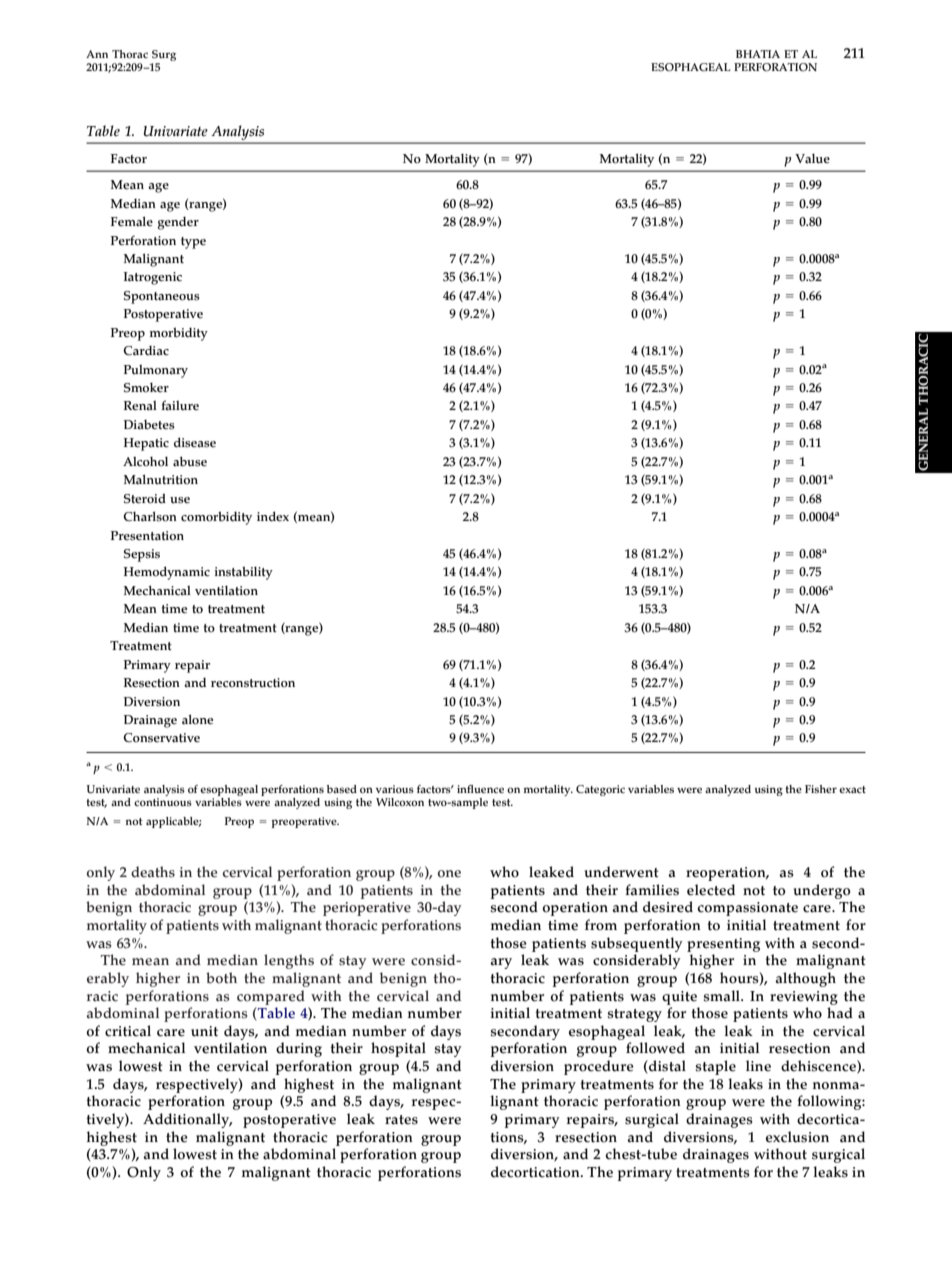 The width and height of the screenshot is (952, 1270). I want to click on type, so click(193, 243).
